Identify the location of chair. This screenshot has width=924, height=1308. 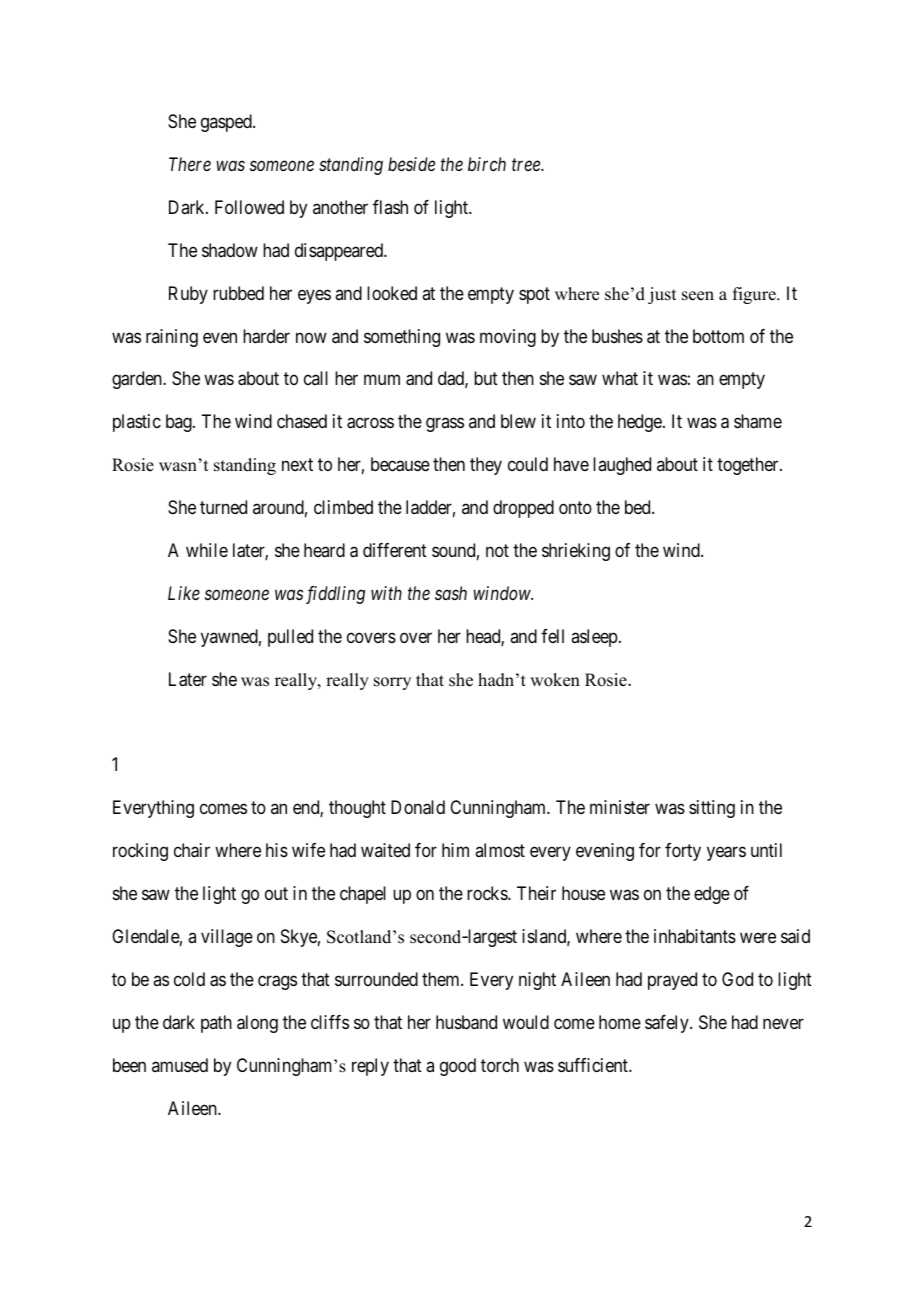
(192, 850).
